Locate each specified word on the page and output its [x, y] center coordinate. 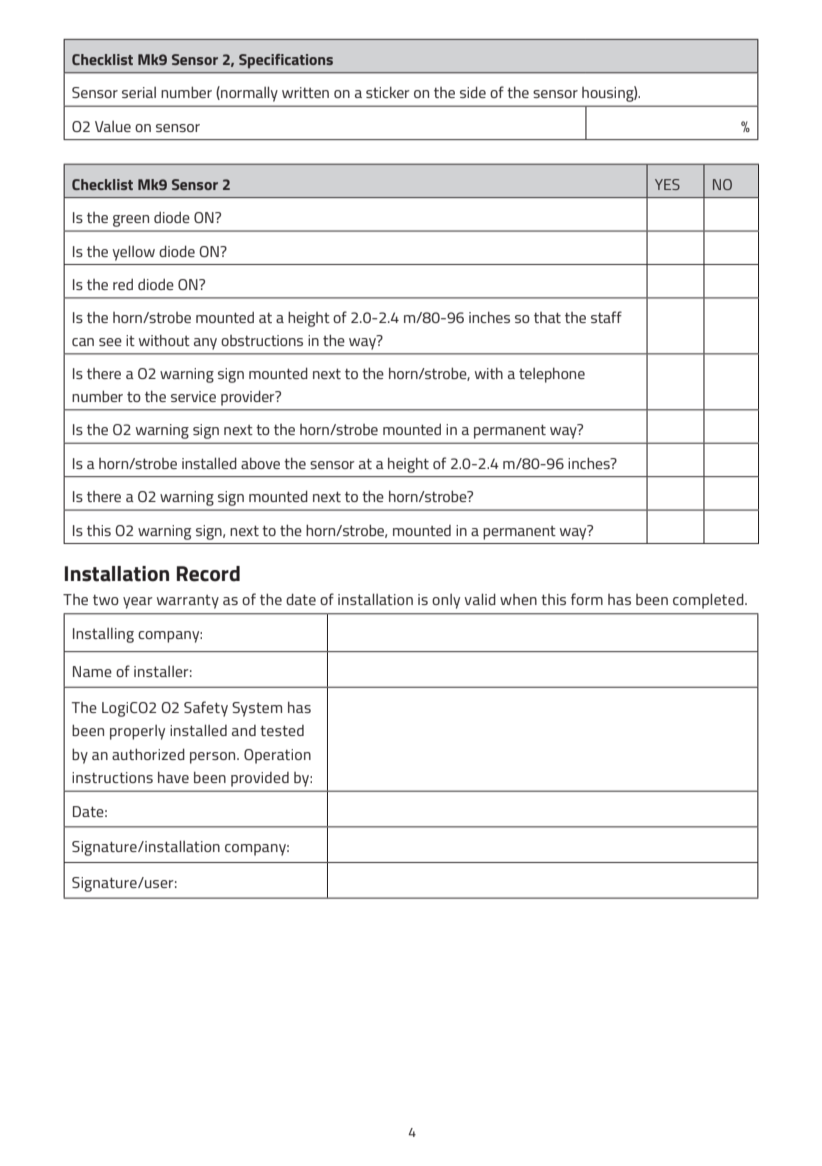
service [193, 396]
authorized [148, 754]
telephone [552, 375]
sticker [388, 92]
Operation [277, 756]
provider [249, 398]
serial [139, 92]
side [473, 92]
